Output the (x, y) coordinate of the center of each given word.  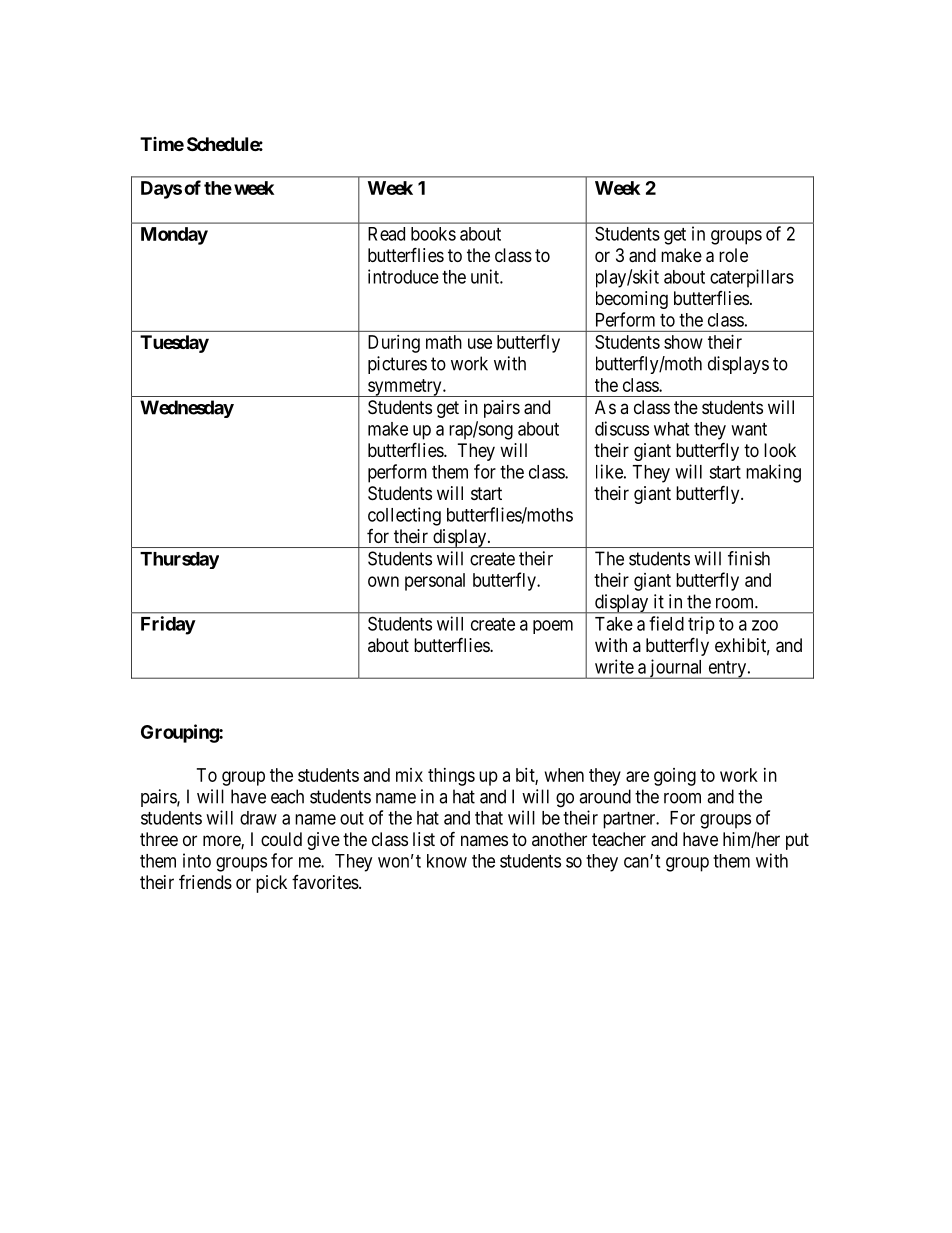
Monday (174, 236)
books (433, 234)
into (197, 860)
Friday (168, 625)
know (447, 861)
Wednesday (187, 409)
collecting (404, 516)
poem (553, 627)
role (733, 255)
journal (676, 669)
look (780, 450)
